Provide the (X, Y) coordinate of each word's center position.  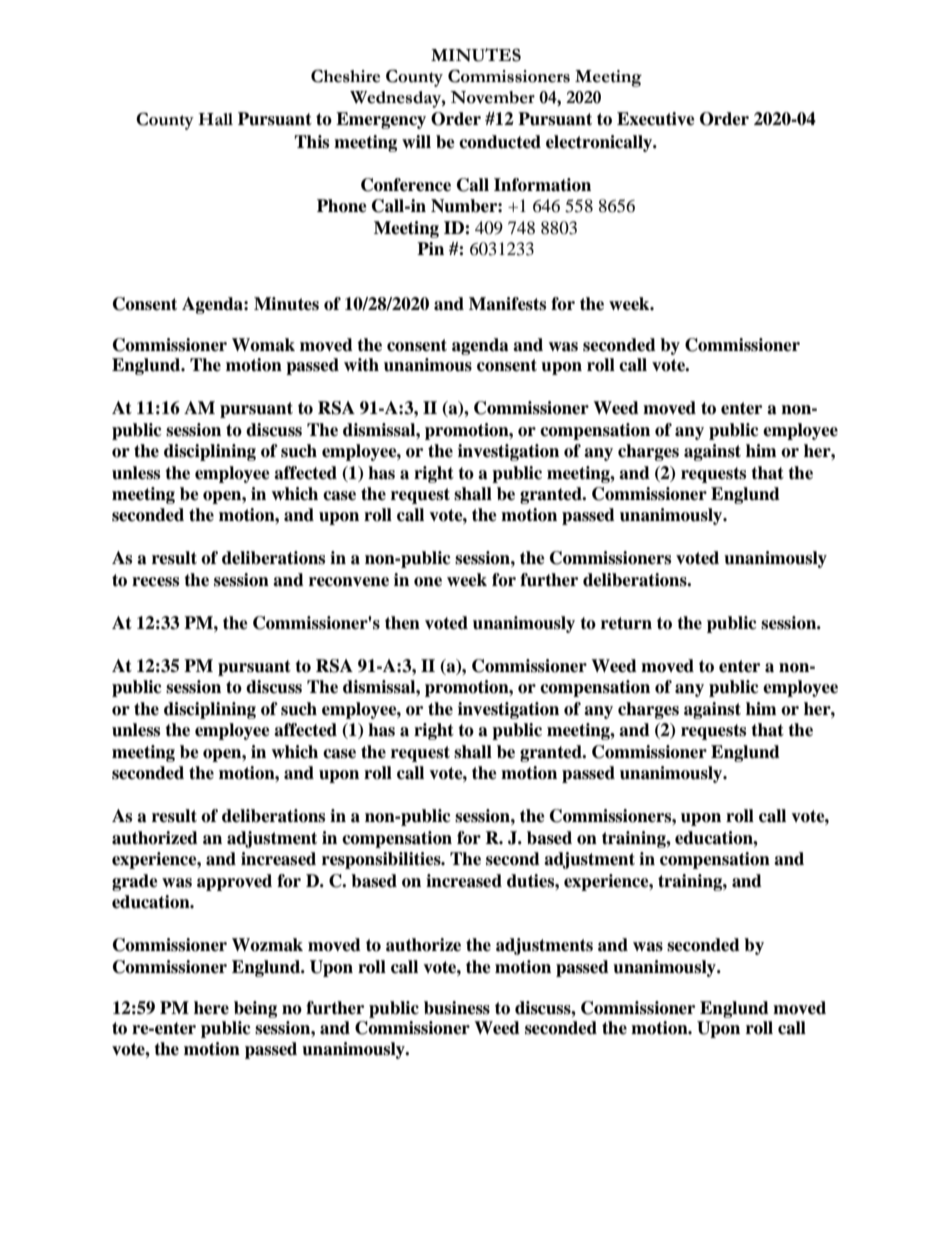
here (211, 1008)
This (311, 142)
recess (155, 582)
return (626, 623)
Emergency (381, 120)
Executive (656, 119)
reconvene (349, 582)
